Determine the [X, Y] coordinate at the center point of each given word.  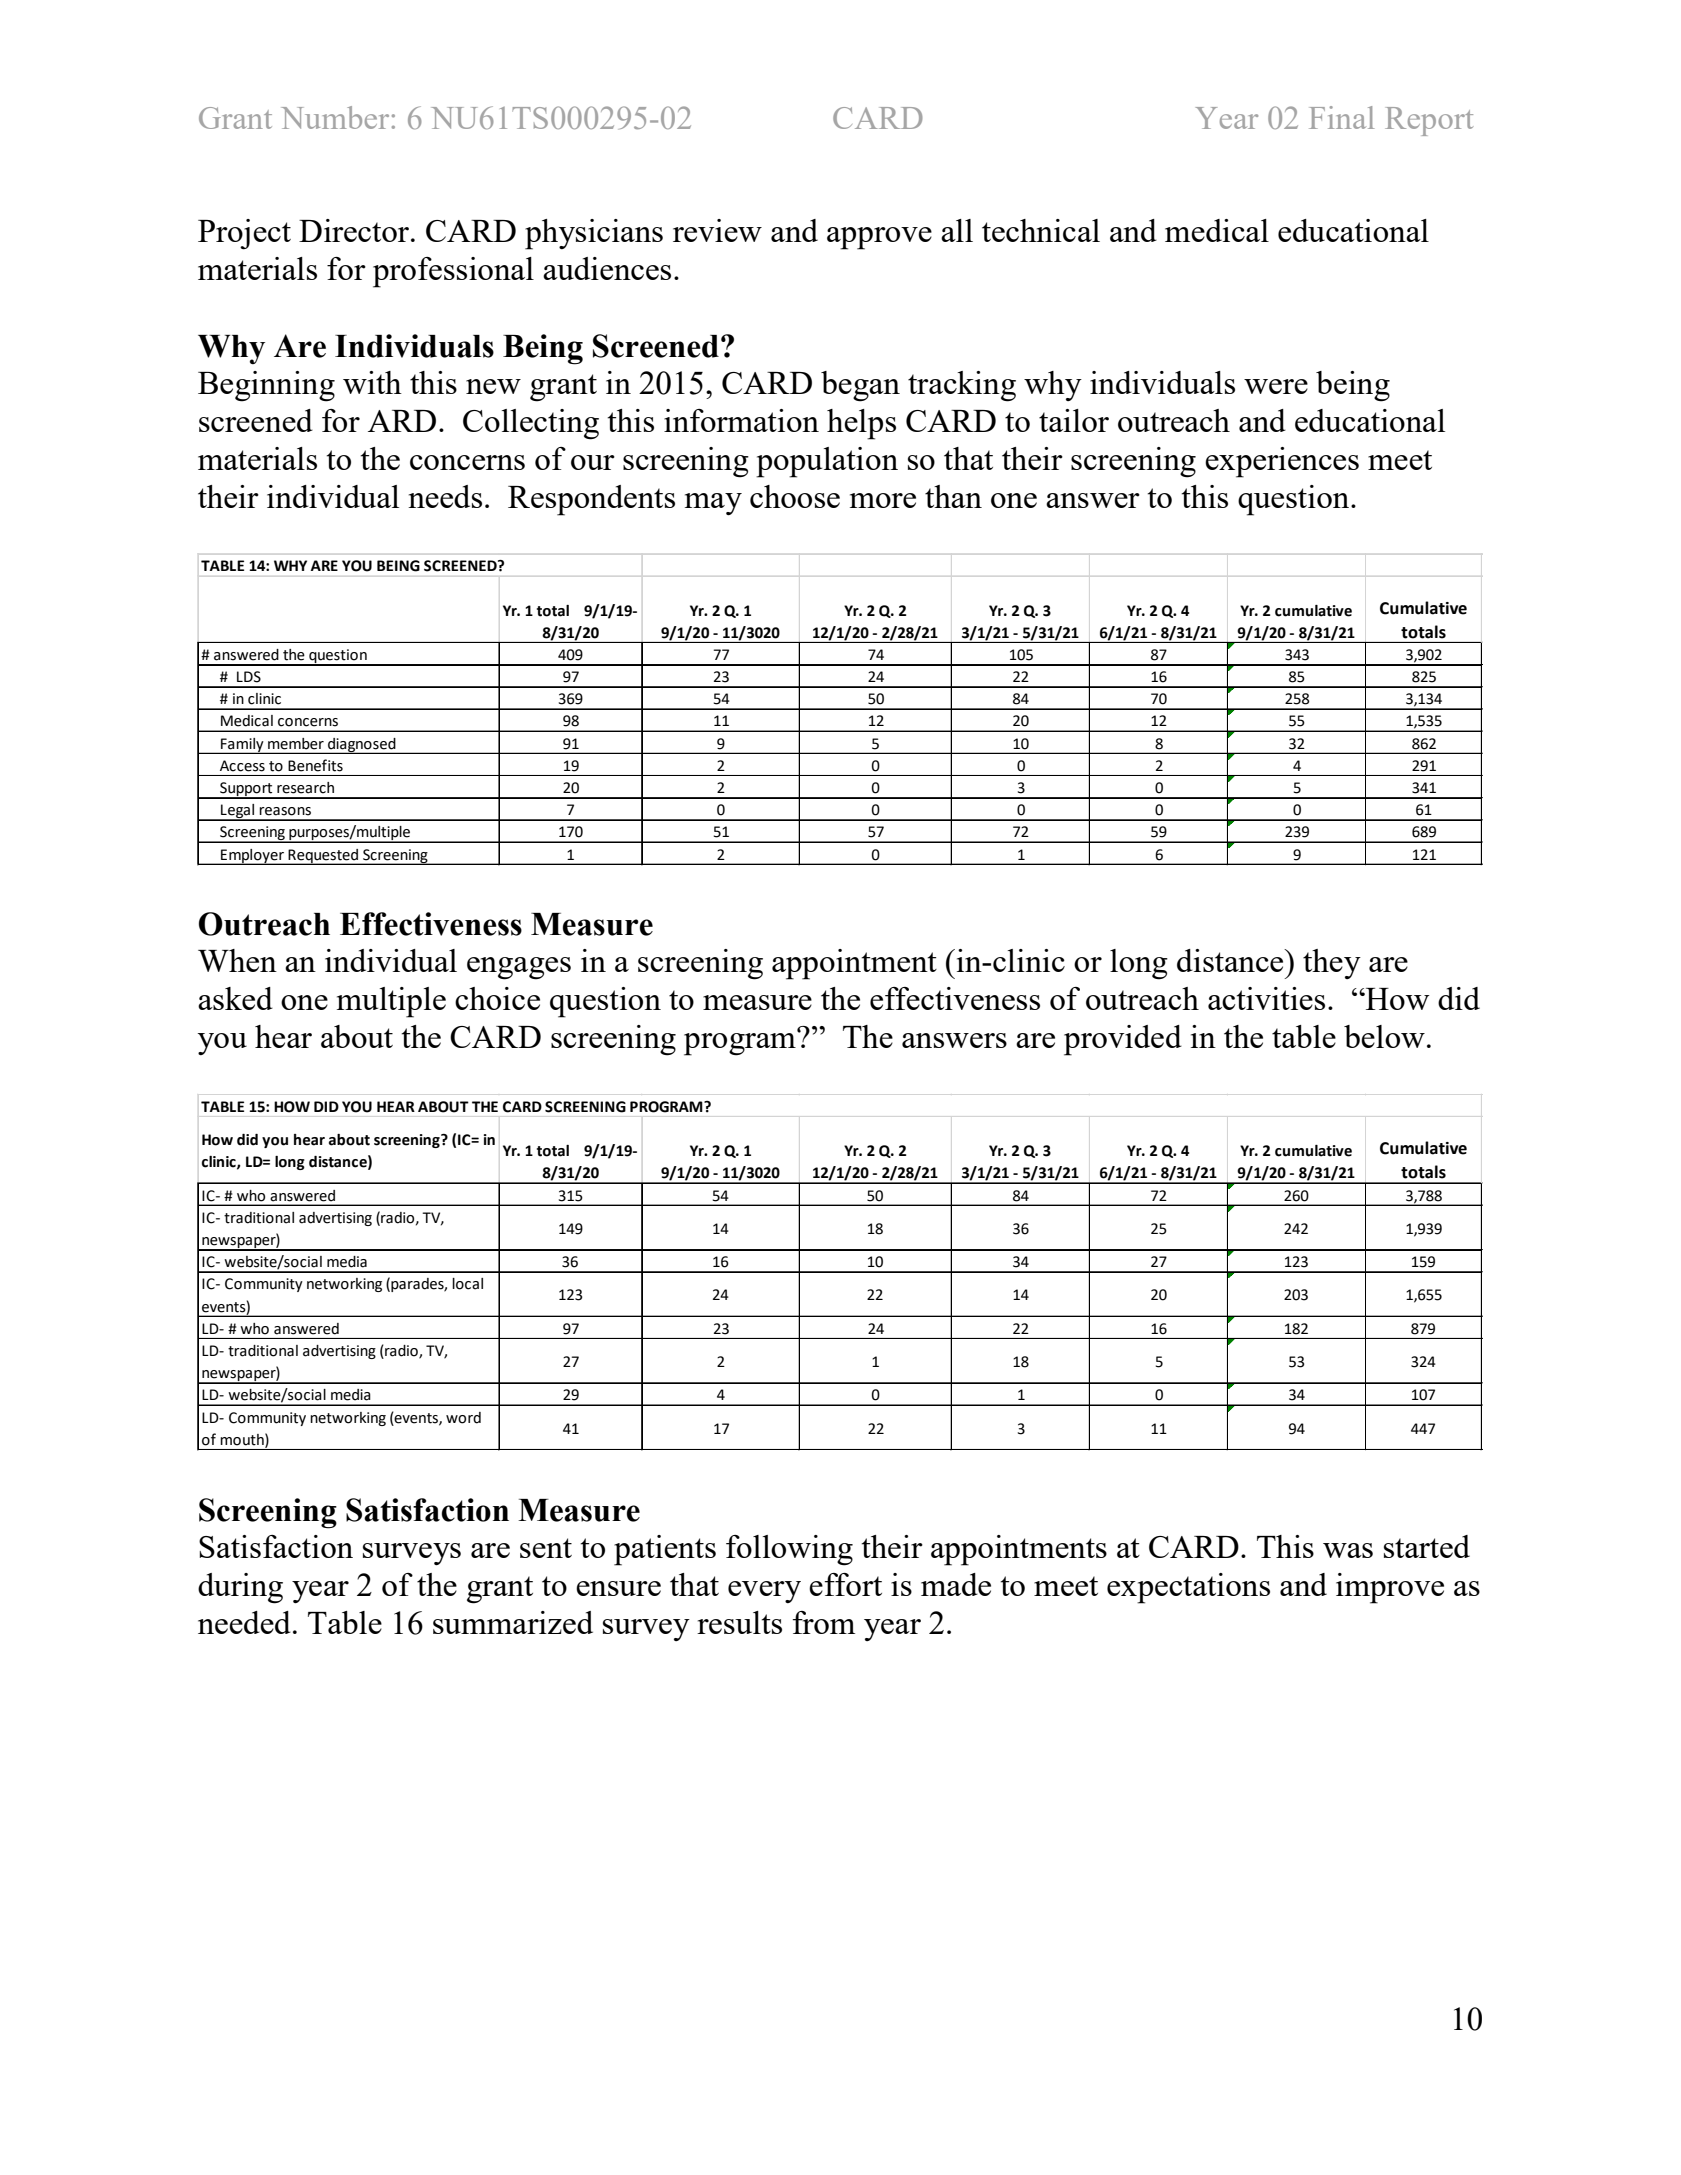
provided [1123, 1040]
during [240, 1588]
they [1332, 964]
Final [1341, 117]
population [827, 462]
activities [1266, 998]
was [1348, 1550]
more [883, 500]
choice [497, 998]
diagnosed [362, 746]
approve [879, 238]
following [789, 1550]
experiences [1282, 462]
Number [335, 117]
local [467, 1284]
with [372, 382]
